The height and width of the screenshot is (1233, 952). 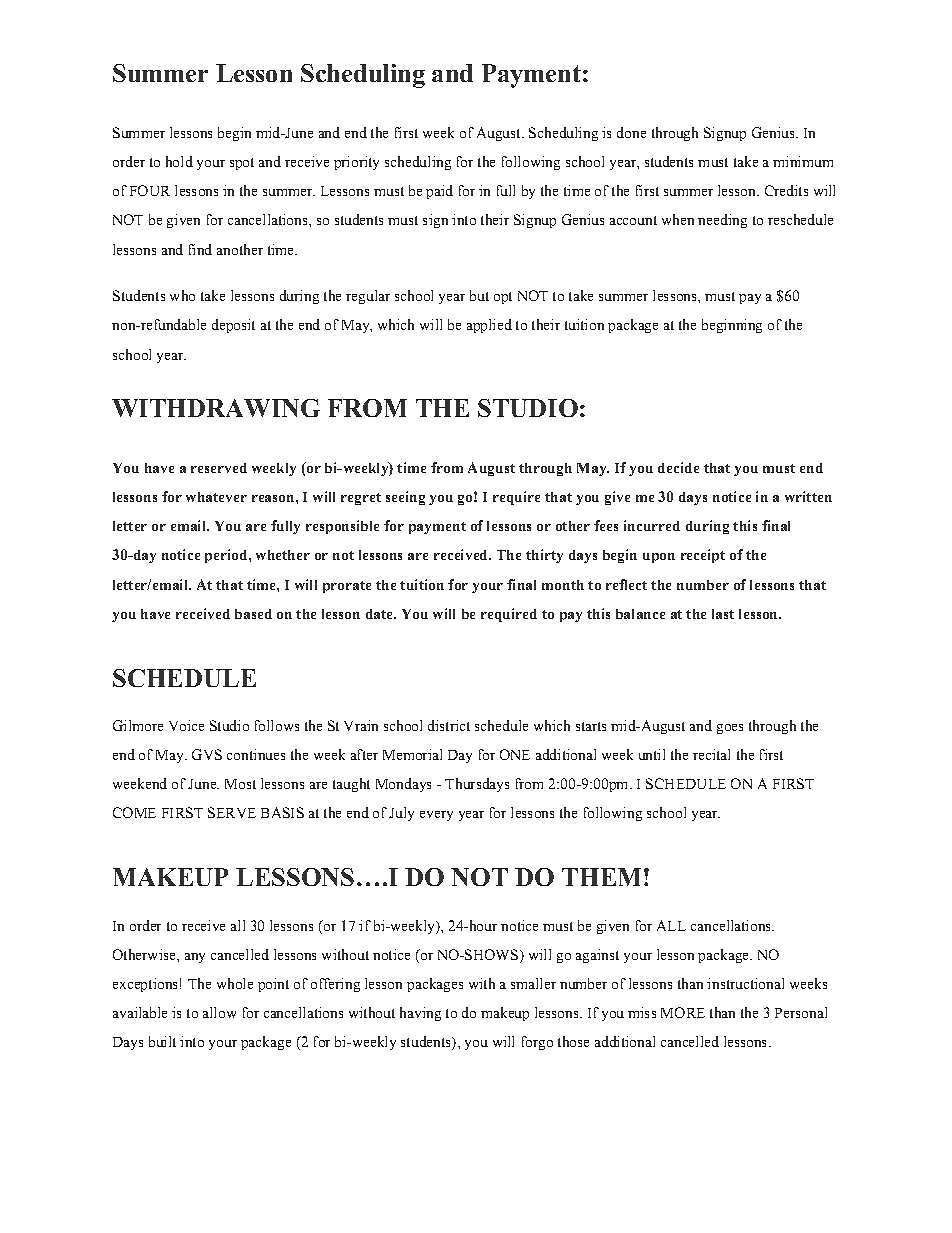 I want to click on period, so click(x=227, y=556).
